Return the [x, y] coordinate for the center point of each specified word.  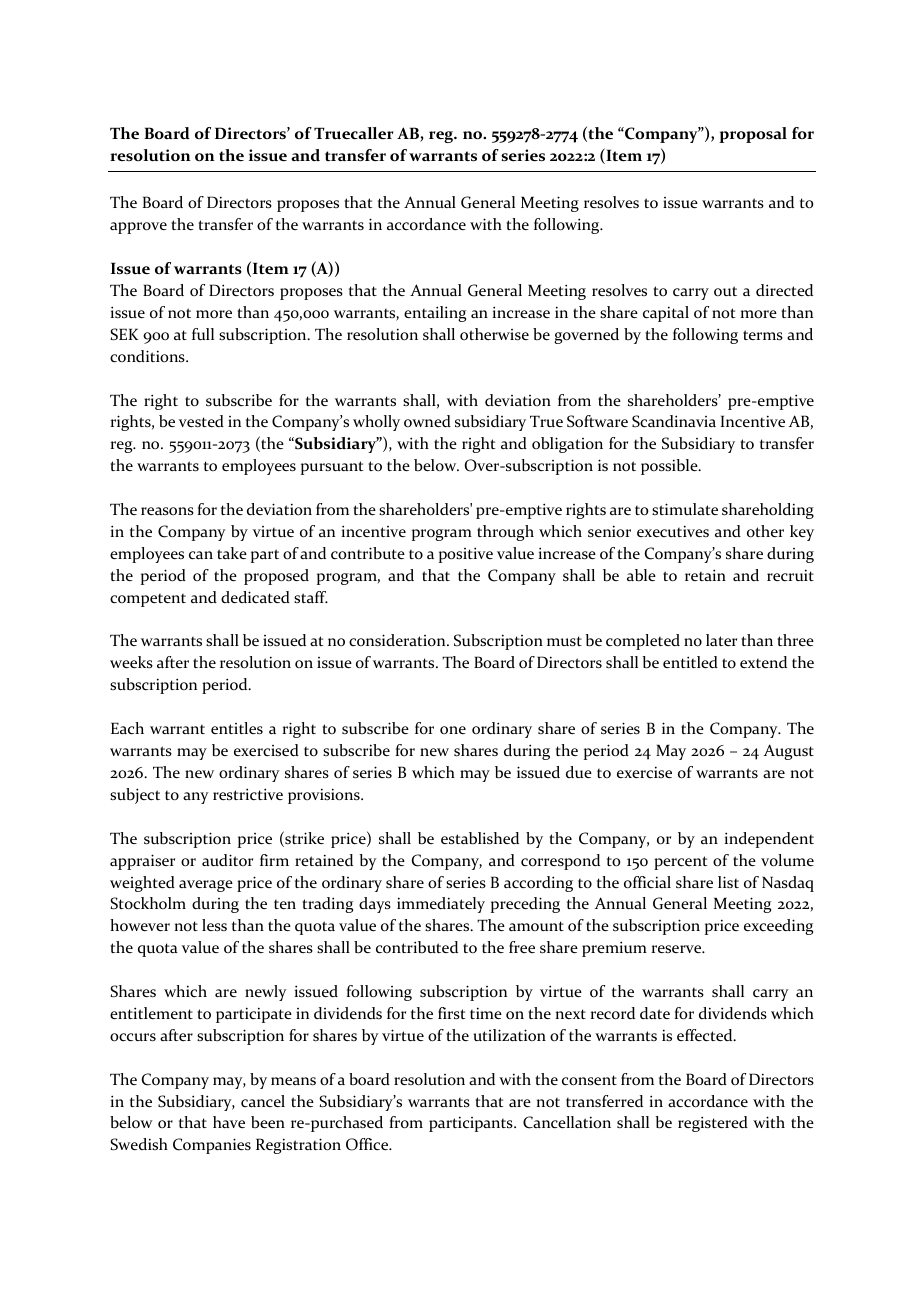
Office [368, 1144]
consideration [398, 640]
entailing [435, 314]
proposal [753, 135]
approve [138, 228]
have [229, 1122]
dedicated [255, 597]
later [721, 640]
